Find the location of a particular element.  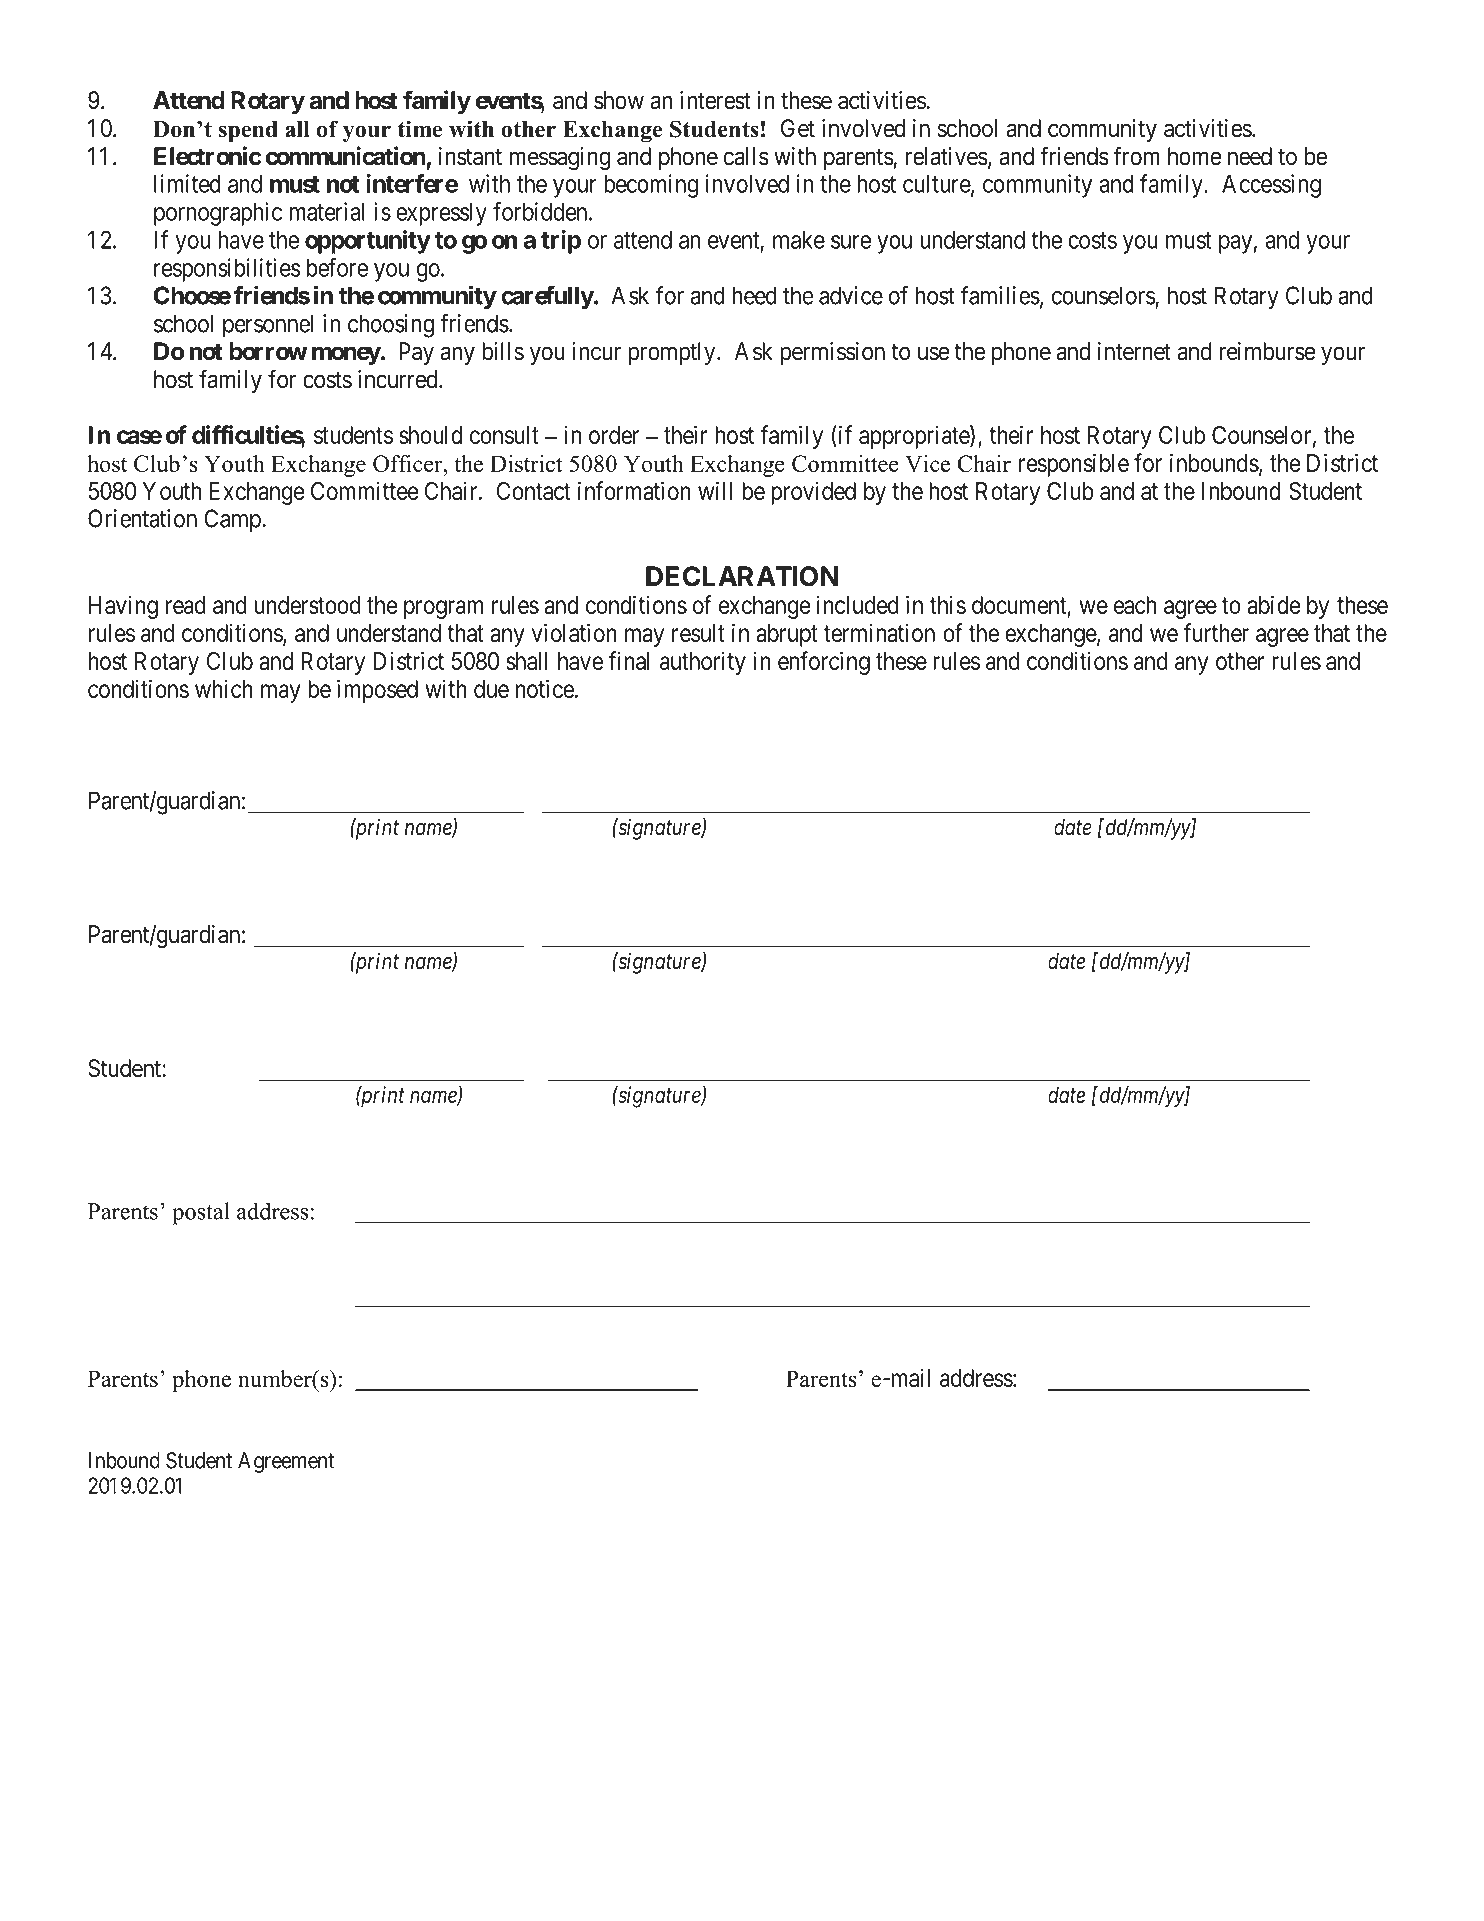

promptly is located at coordinates (673, 353).
